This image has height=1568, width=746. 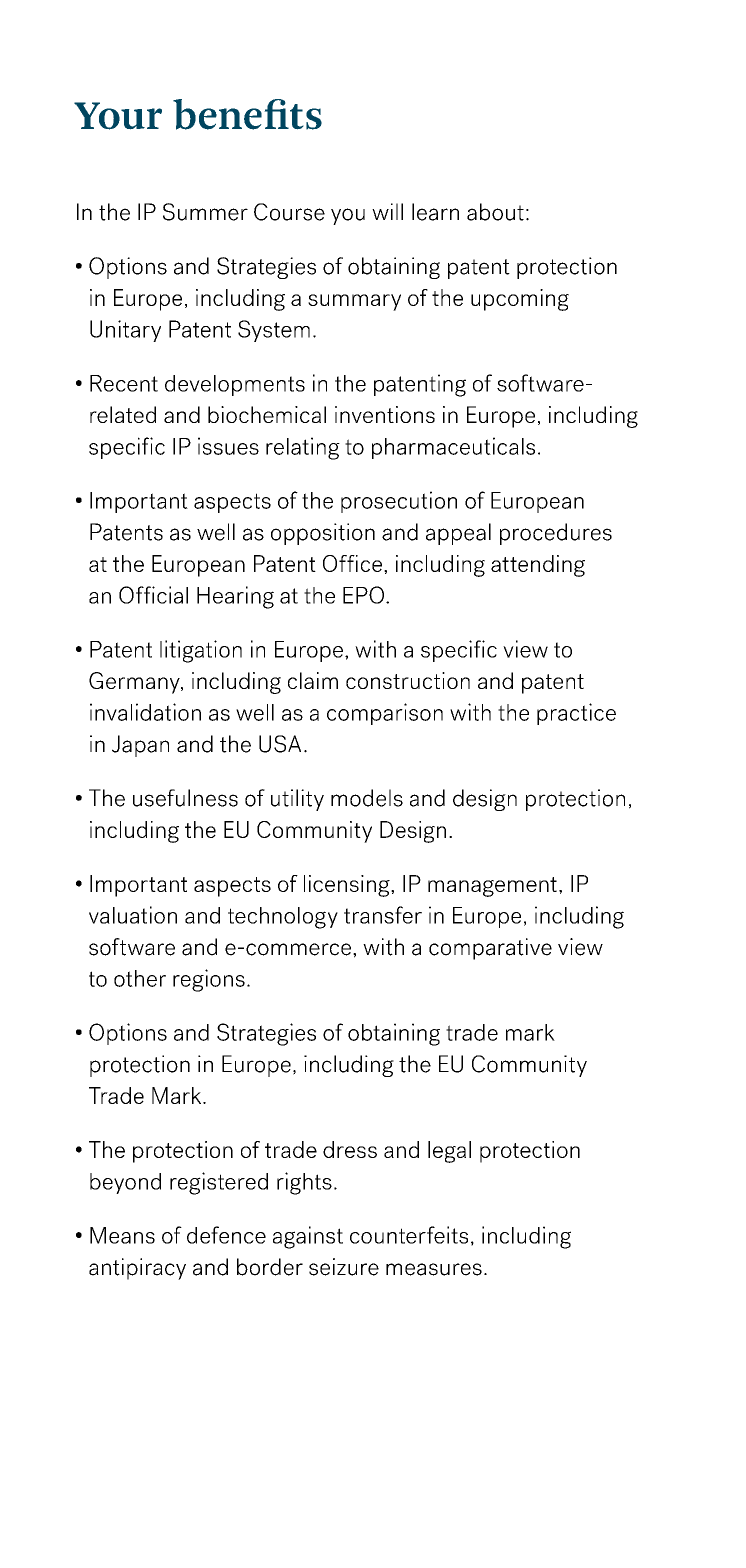 I want to click on claim, so click(x=313, y=680).
